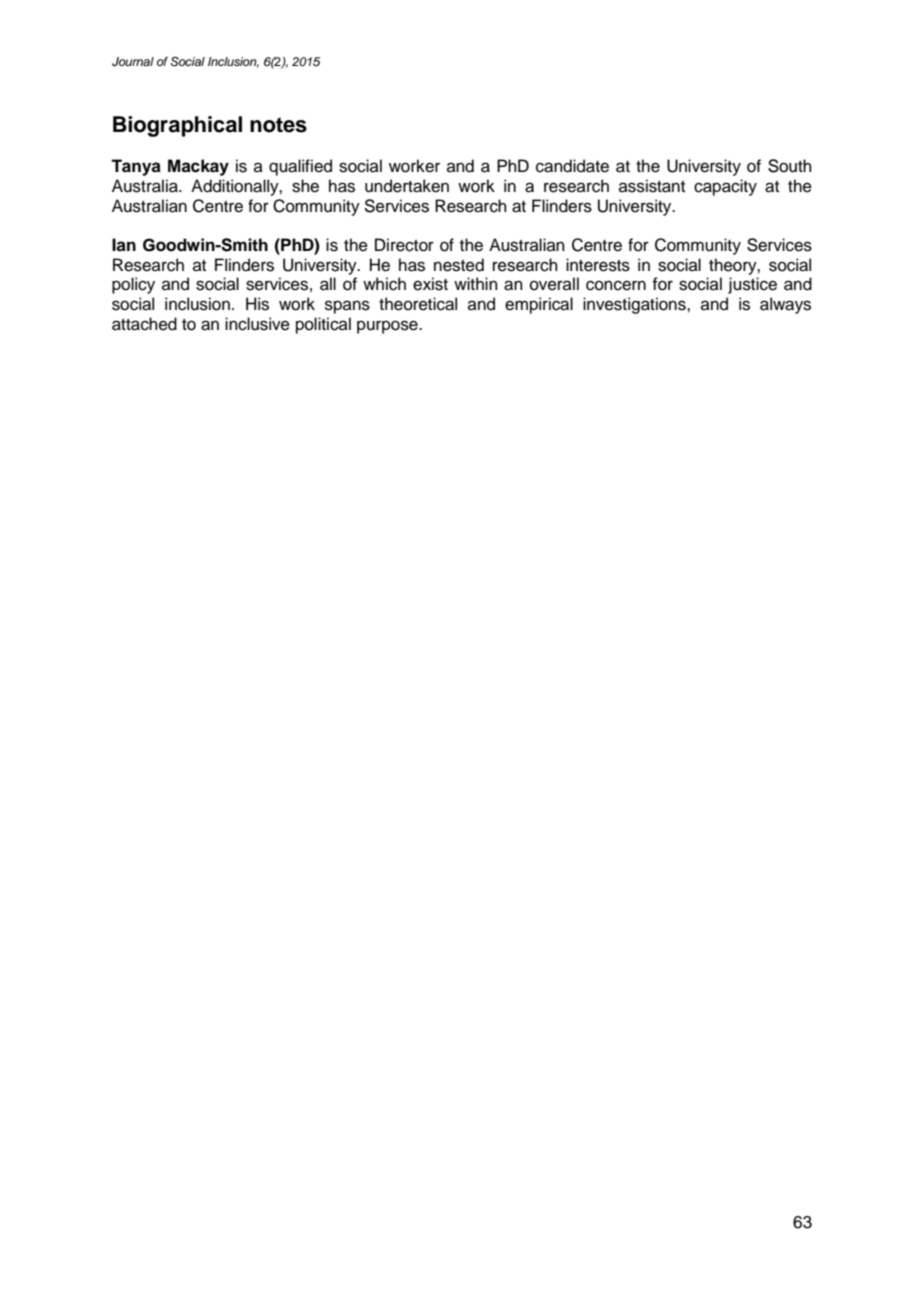 Image resolution: width=924 pixels, height=1308 pixels. What do you see at coordinates (459, 265) in the screenshot?
I see `nested` at bounding box center [459, 265].
